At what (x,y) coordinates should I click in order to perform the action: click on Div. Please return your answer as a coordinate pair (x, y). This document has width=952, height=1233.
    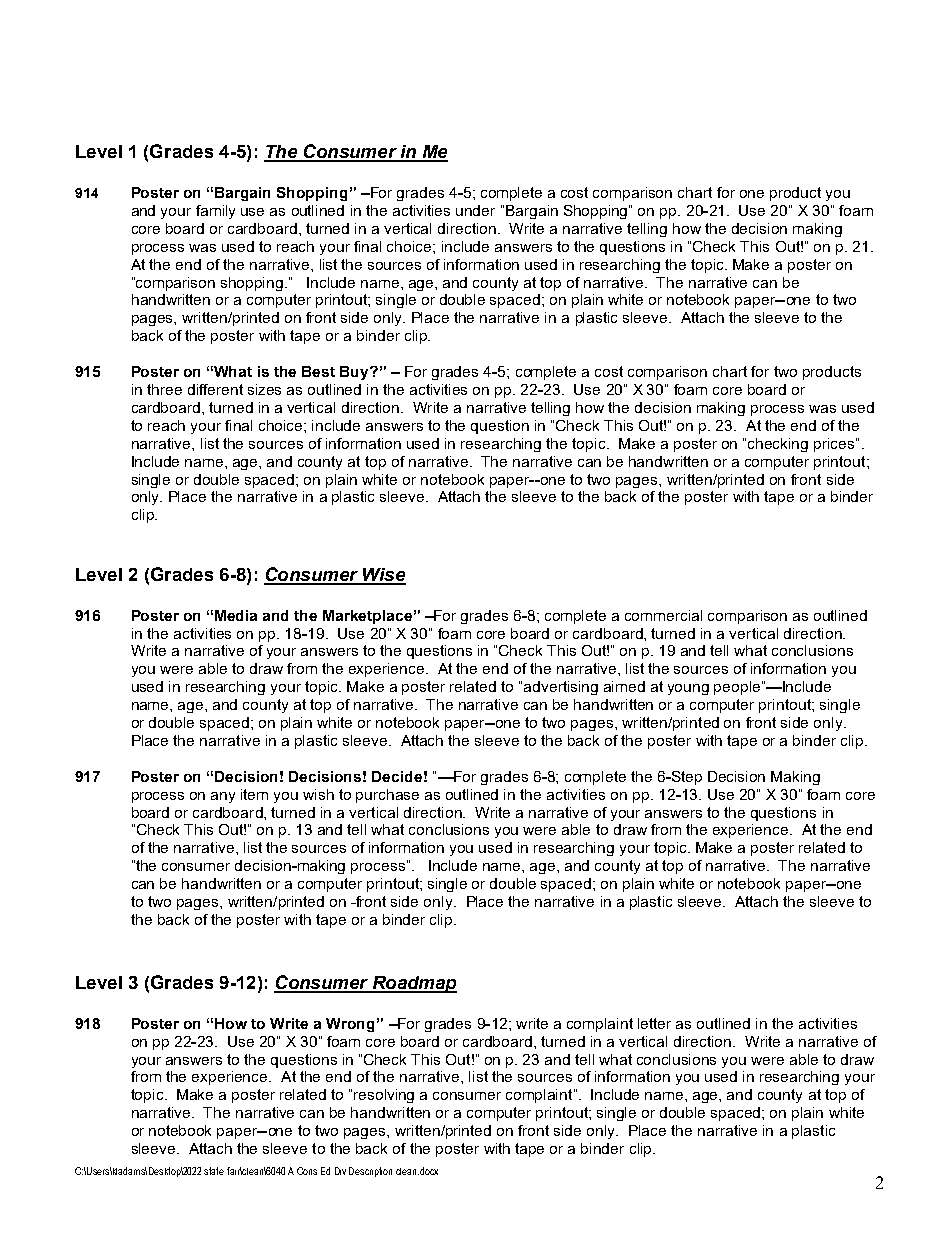
    Looking at the image, I should click on (340, 1171).
